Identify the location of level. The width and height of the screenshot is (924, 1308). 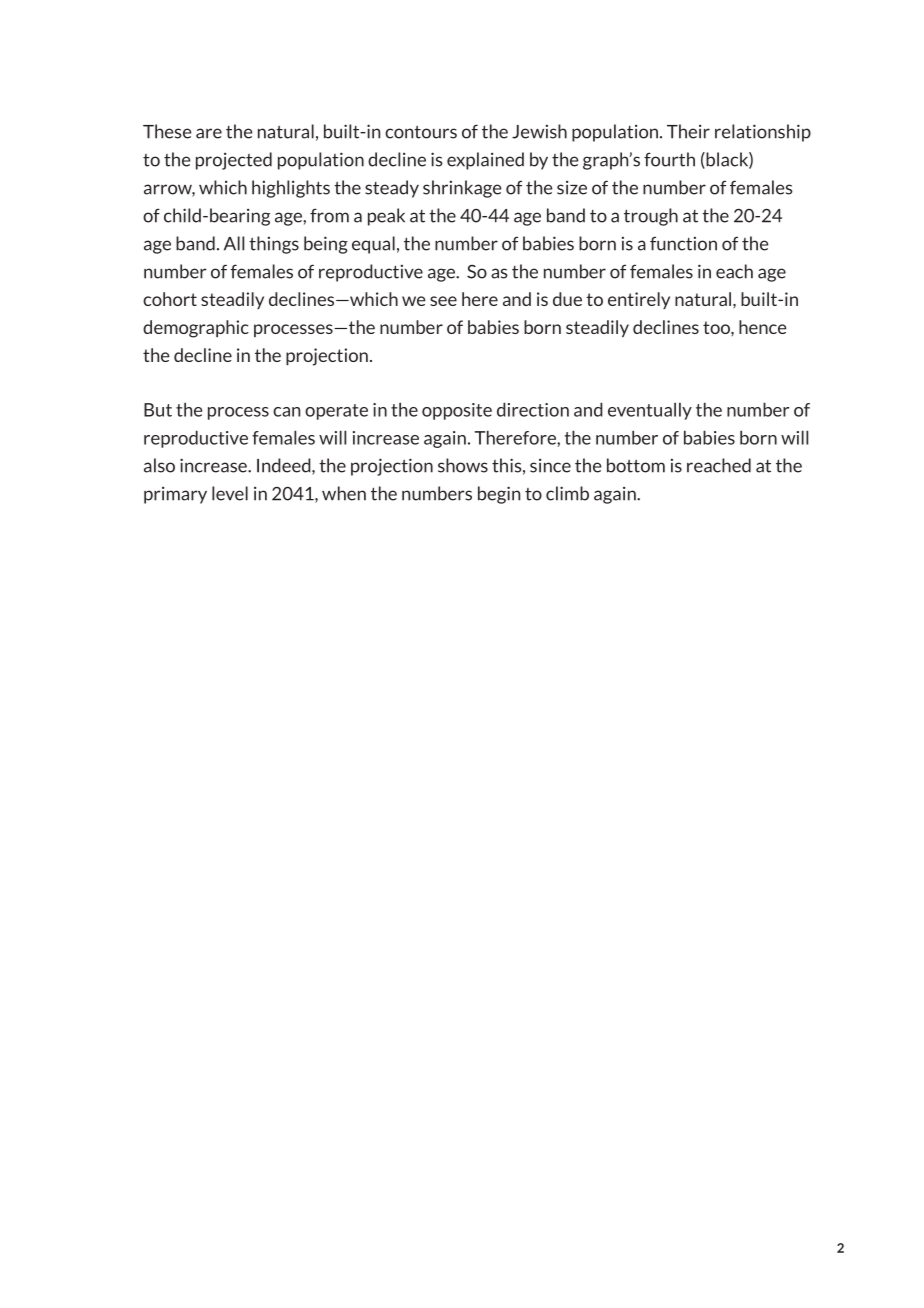
(230, 493).
